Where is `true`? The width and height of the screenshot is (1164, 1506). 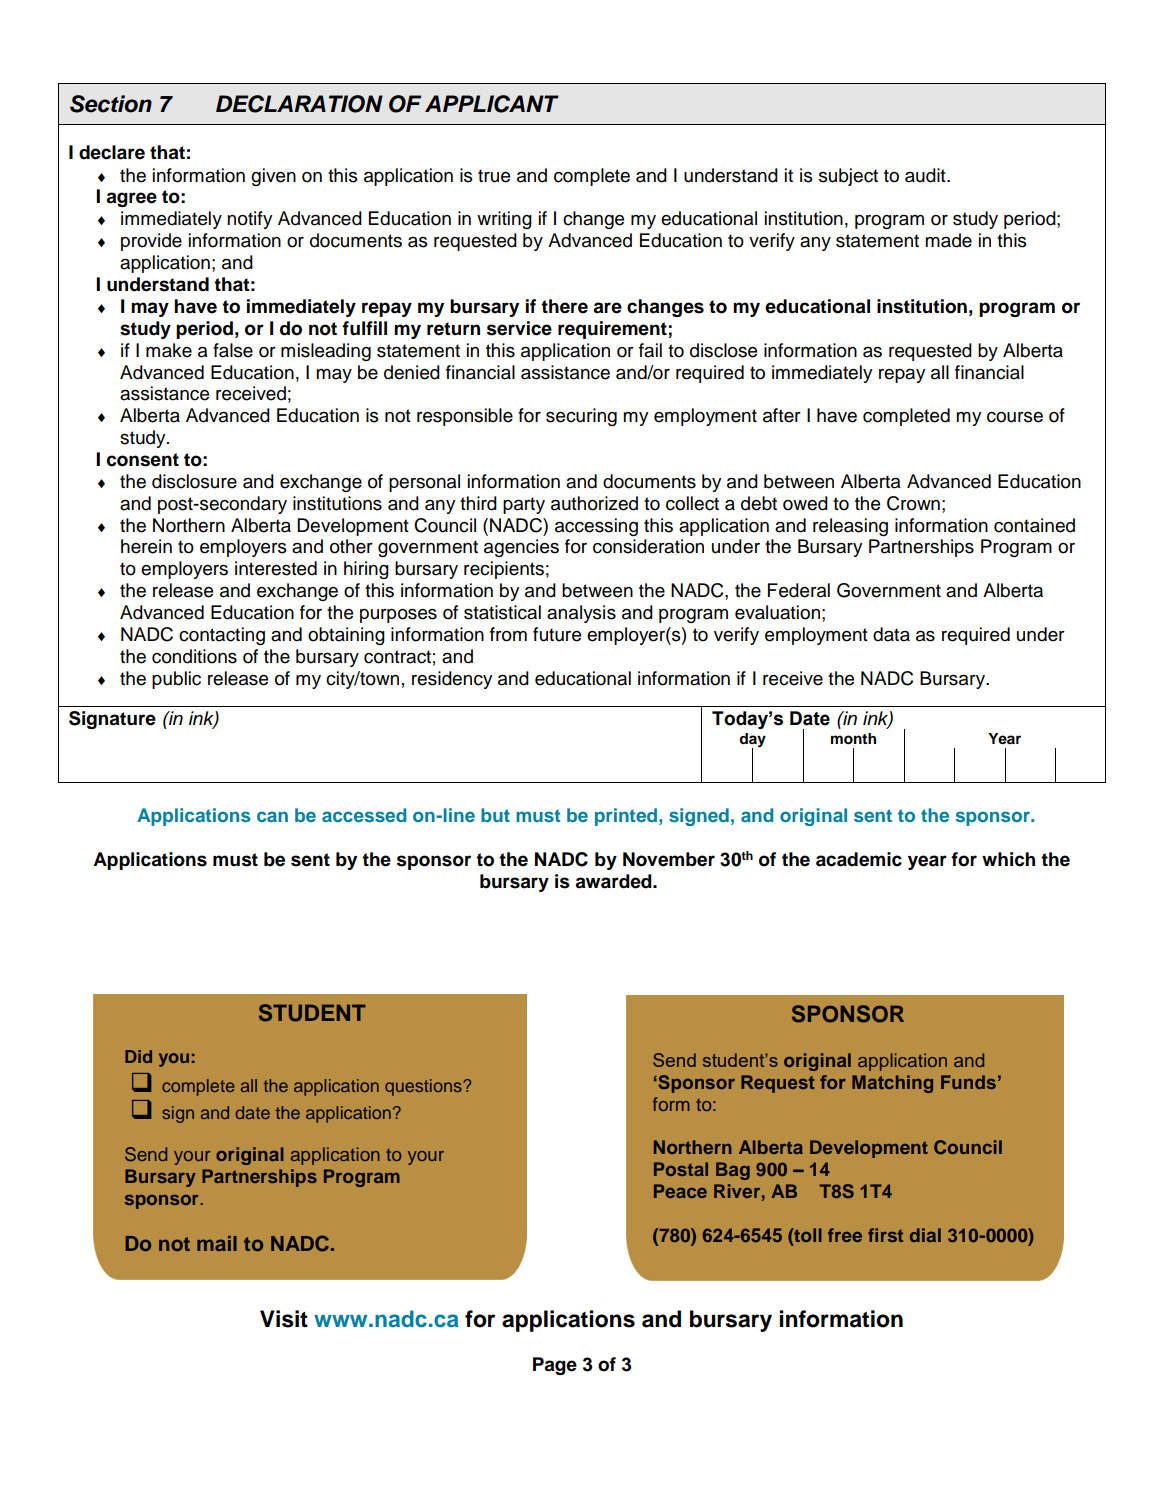
true is located at coordinates (494, 176).
